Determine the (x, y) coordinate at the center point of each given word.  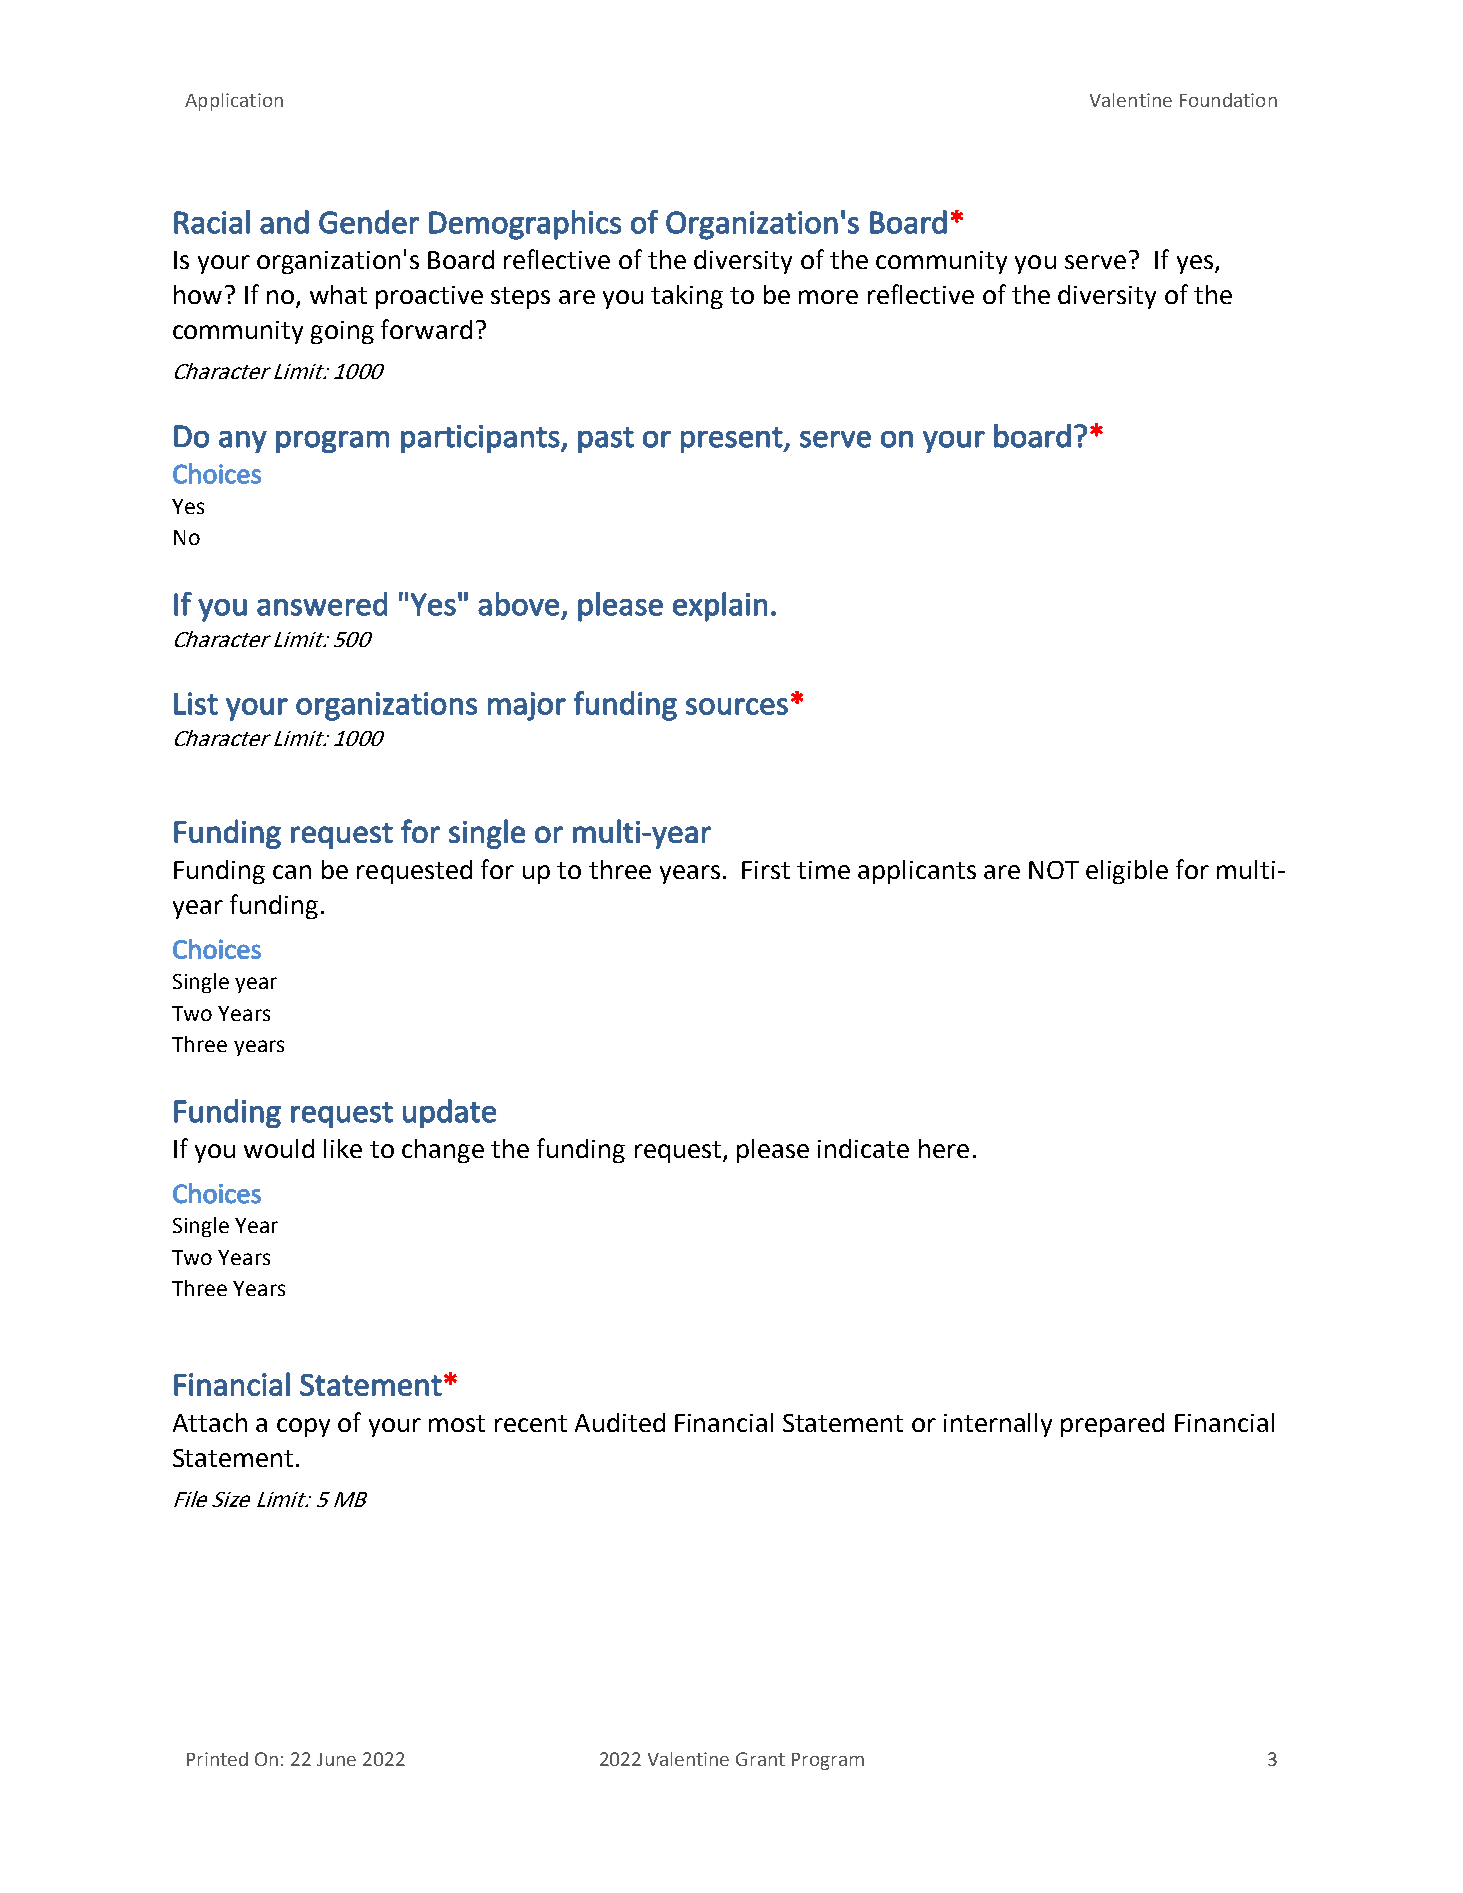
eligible (1127, 872)
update (449, 1113)
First (766, 870)
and (284, 222)
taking (687, 297)
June (336, 1759)
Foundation (1228, 100)
